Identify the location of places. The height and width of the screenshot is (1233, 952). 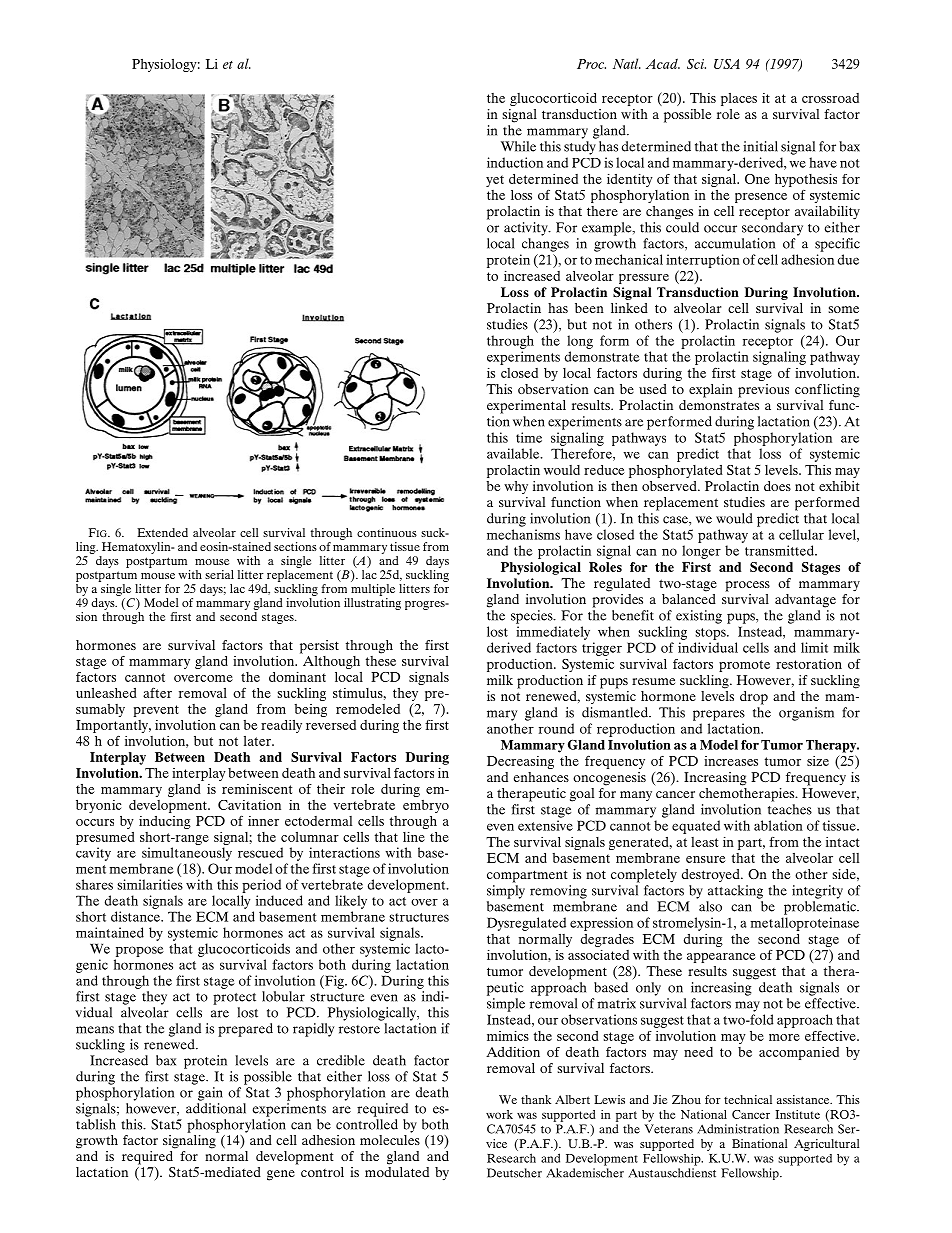
(739, 99).
